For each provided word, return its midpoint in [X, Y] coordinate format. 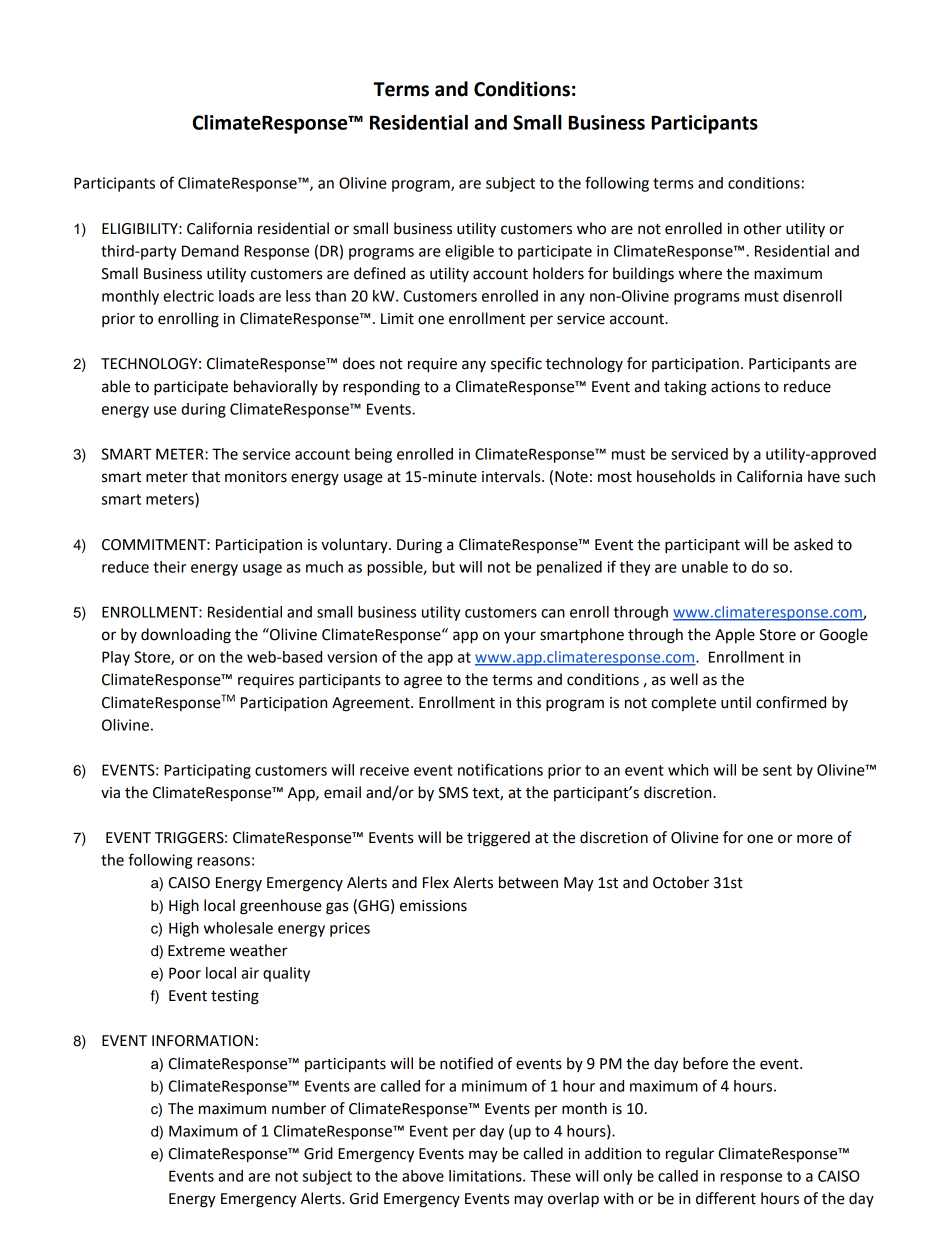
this [528, 702]
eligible [469, 252]
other [763, 228]
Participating [207, 771]
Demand [210, 251]
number [299, 1108]
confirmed [791, 702]
